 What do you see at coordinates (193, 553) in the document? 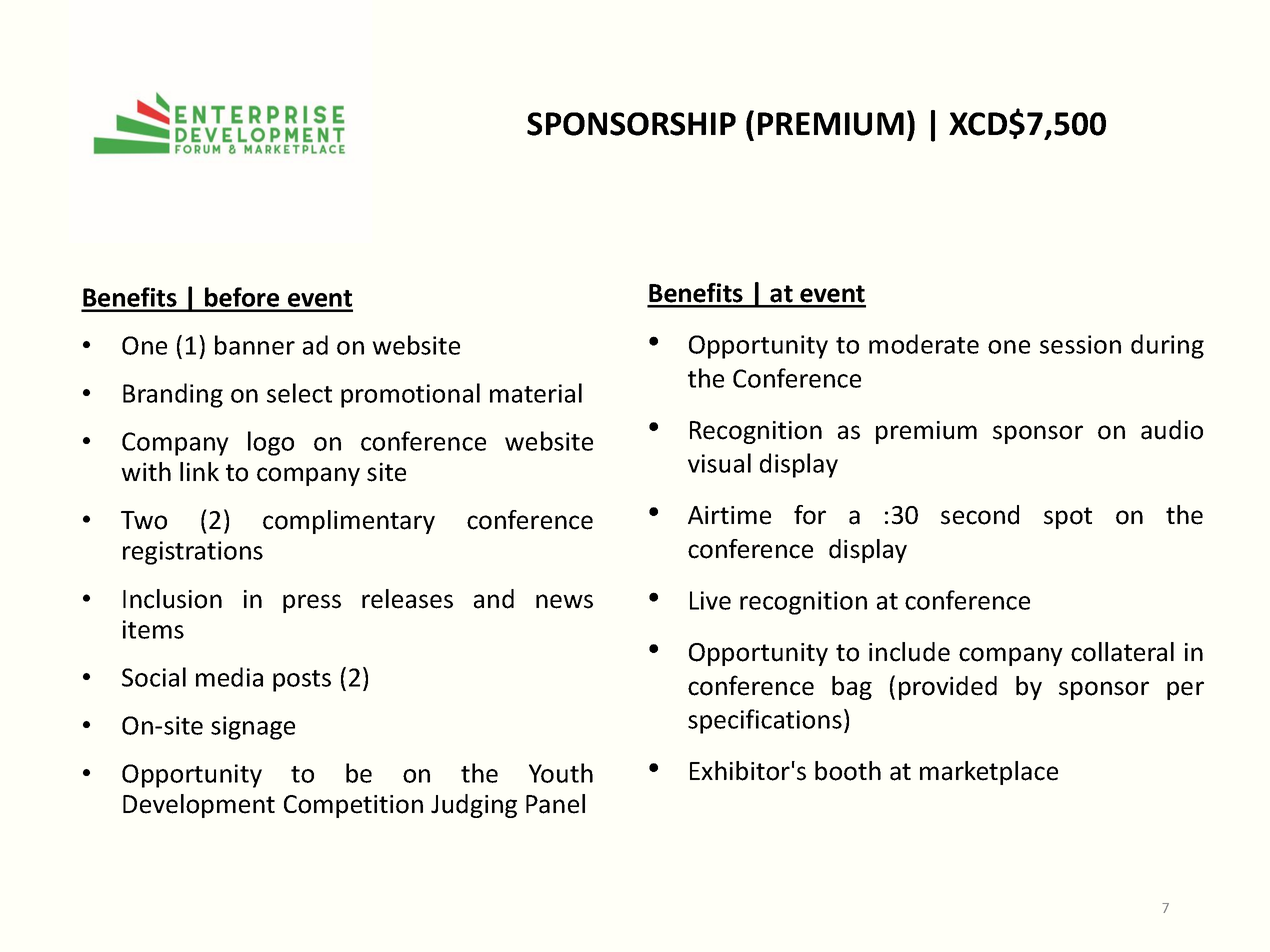
I see `registrations` at bounding box center [193, 553].
